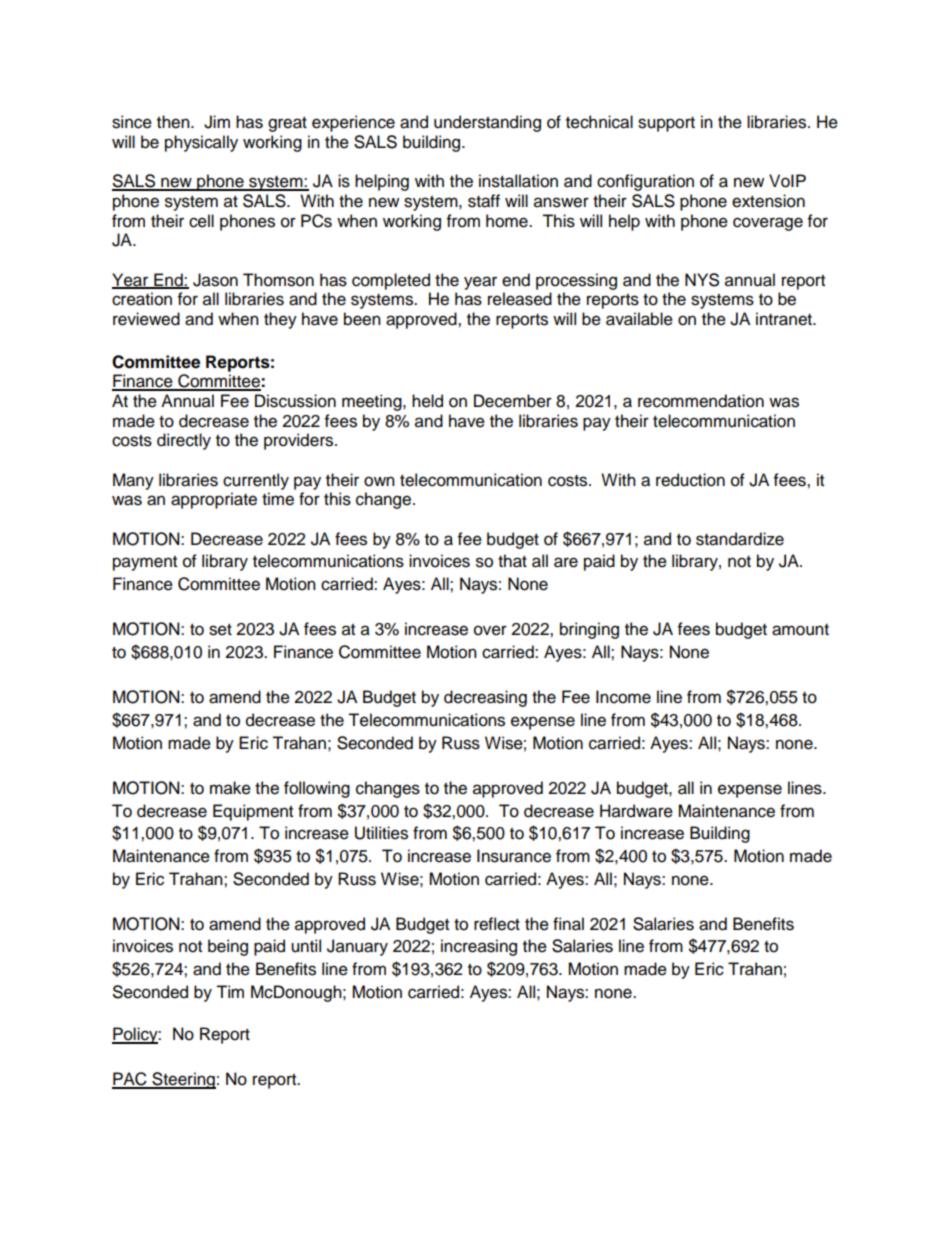  I want to click on held, so click(427, 401).
